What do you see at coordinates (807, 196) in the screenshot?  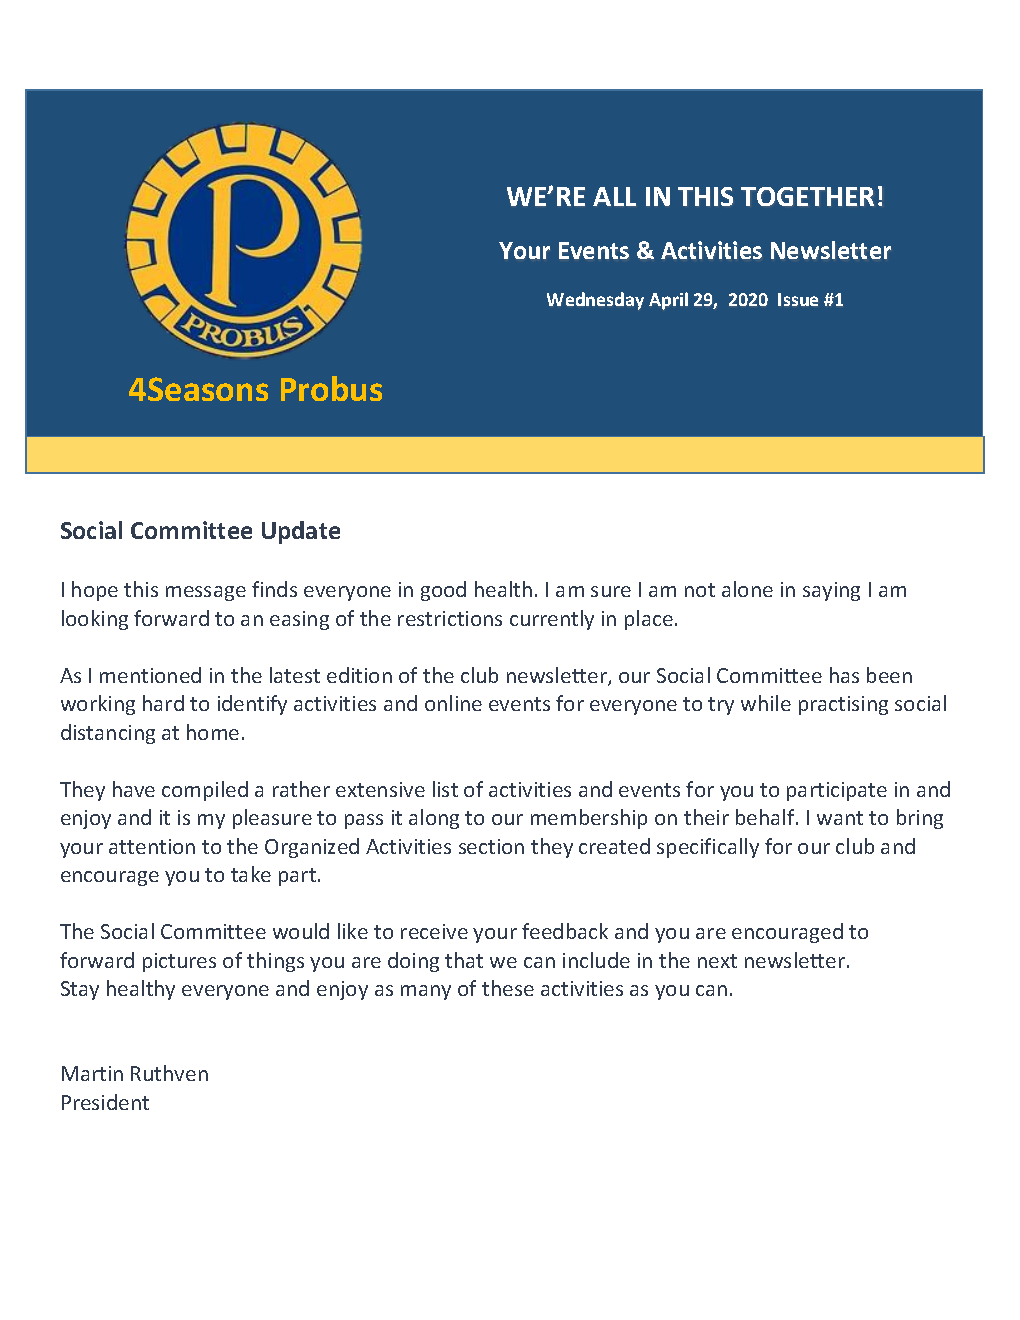 I see `TOGETHER` at bounding box center [807, 196].
